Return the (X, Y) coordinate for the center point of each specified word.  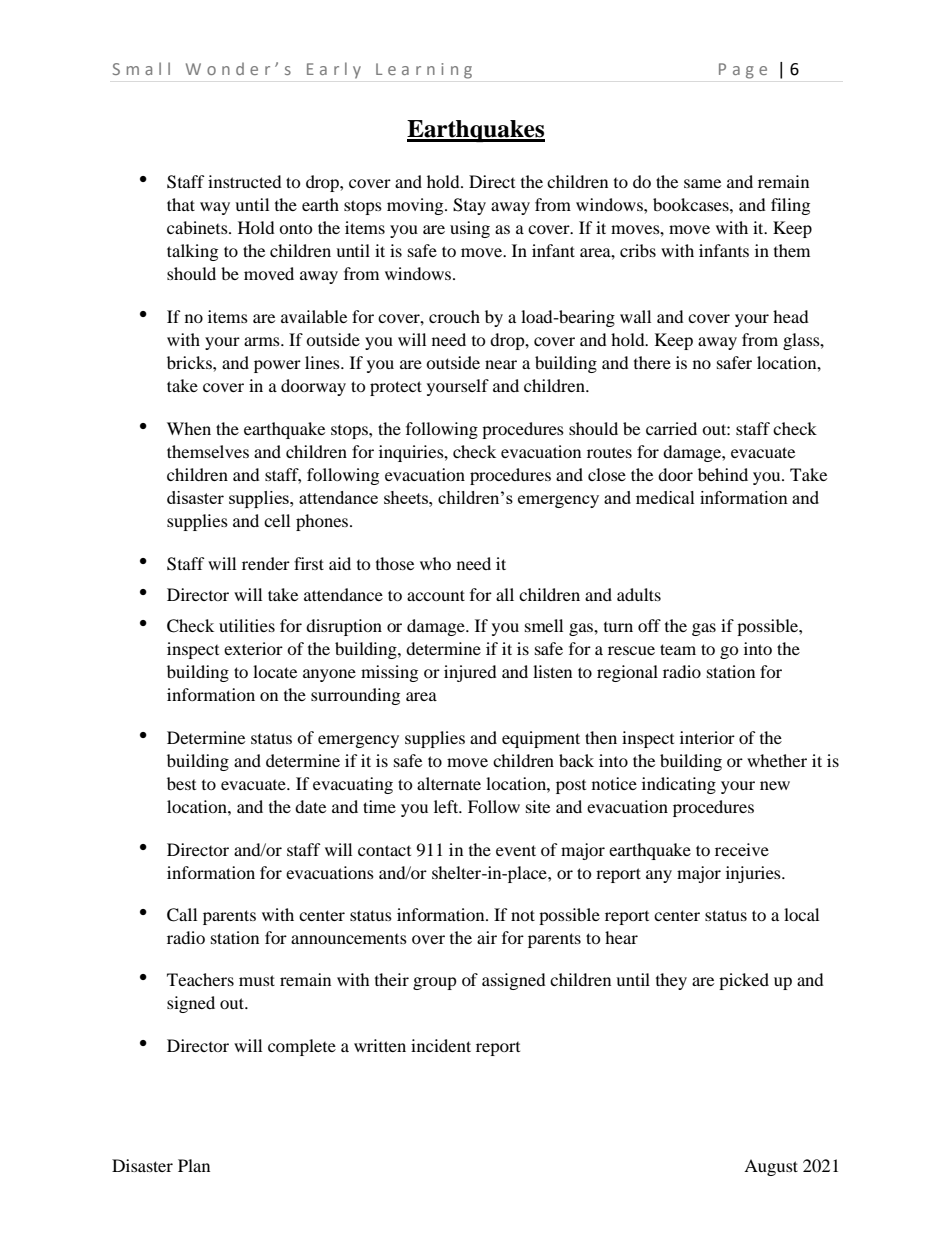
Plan (194, 1165)
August (771, 1167)
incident (441, 1045)
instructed (245, 181)
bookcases (692, 204)
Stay (469, 206)
